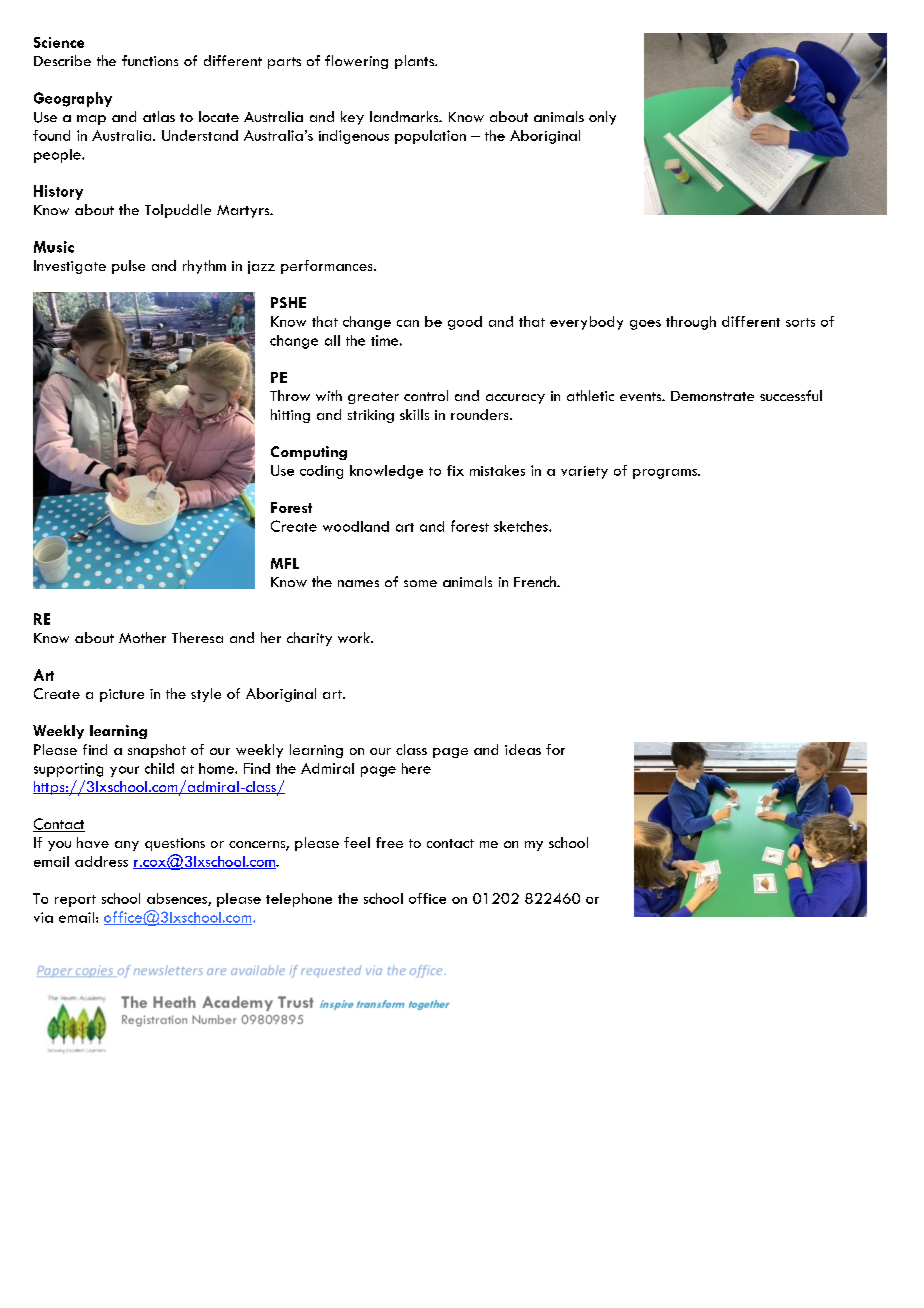 Image resolution: width=924 pixels, height=1308 pixels. Describe the element at coordinates (523, 749) in the image. I see `ideas` at that location.
